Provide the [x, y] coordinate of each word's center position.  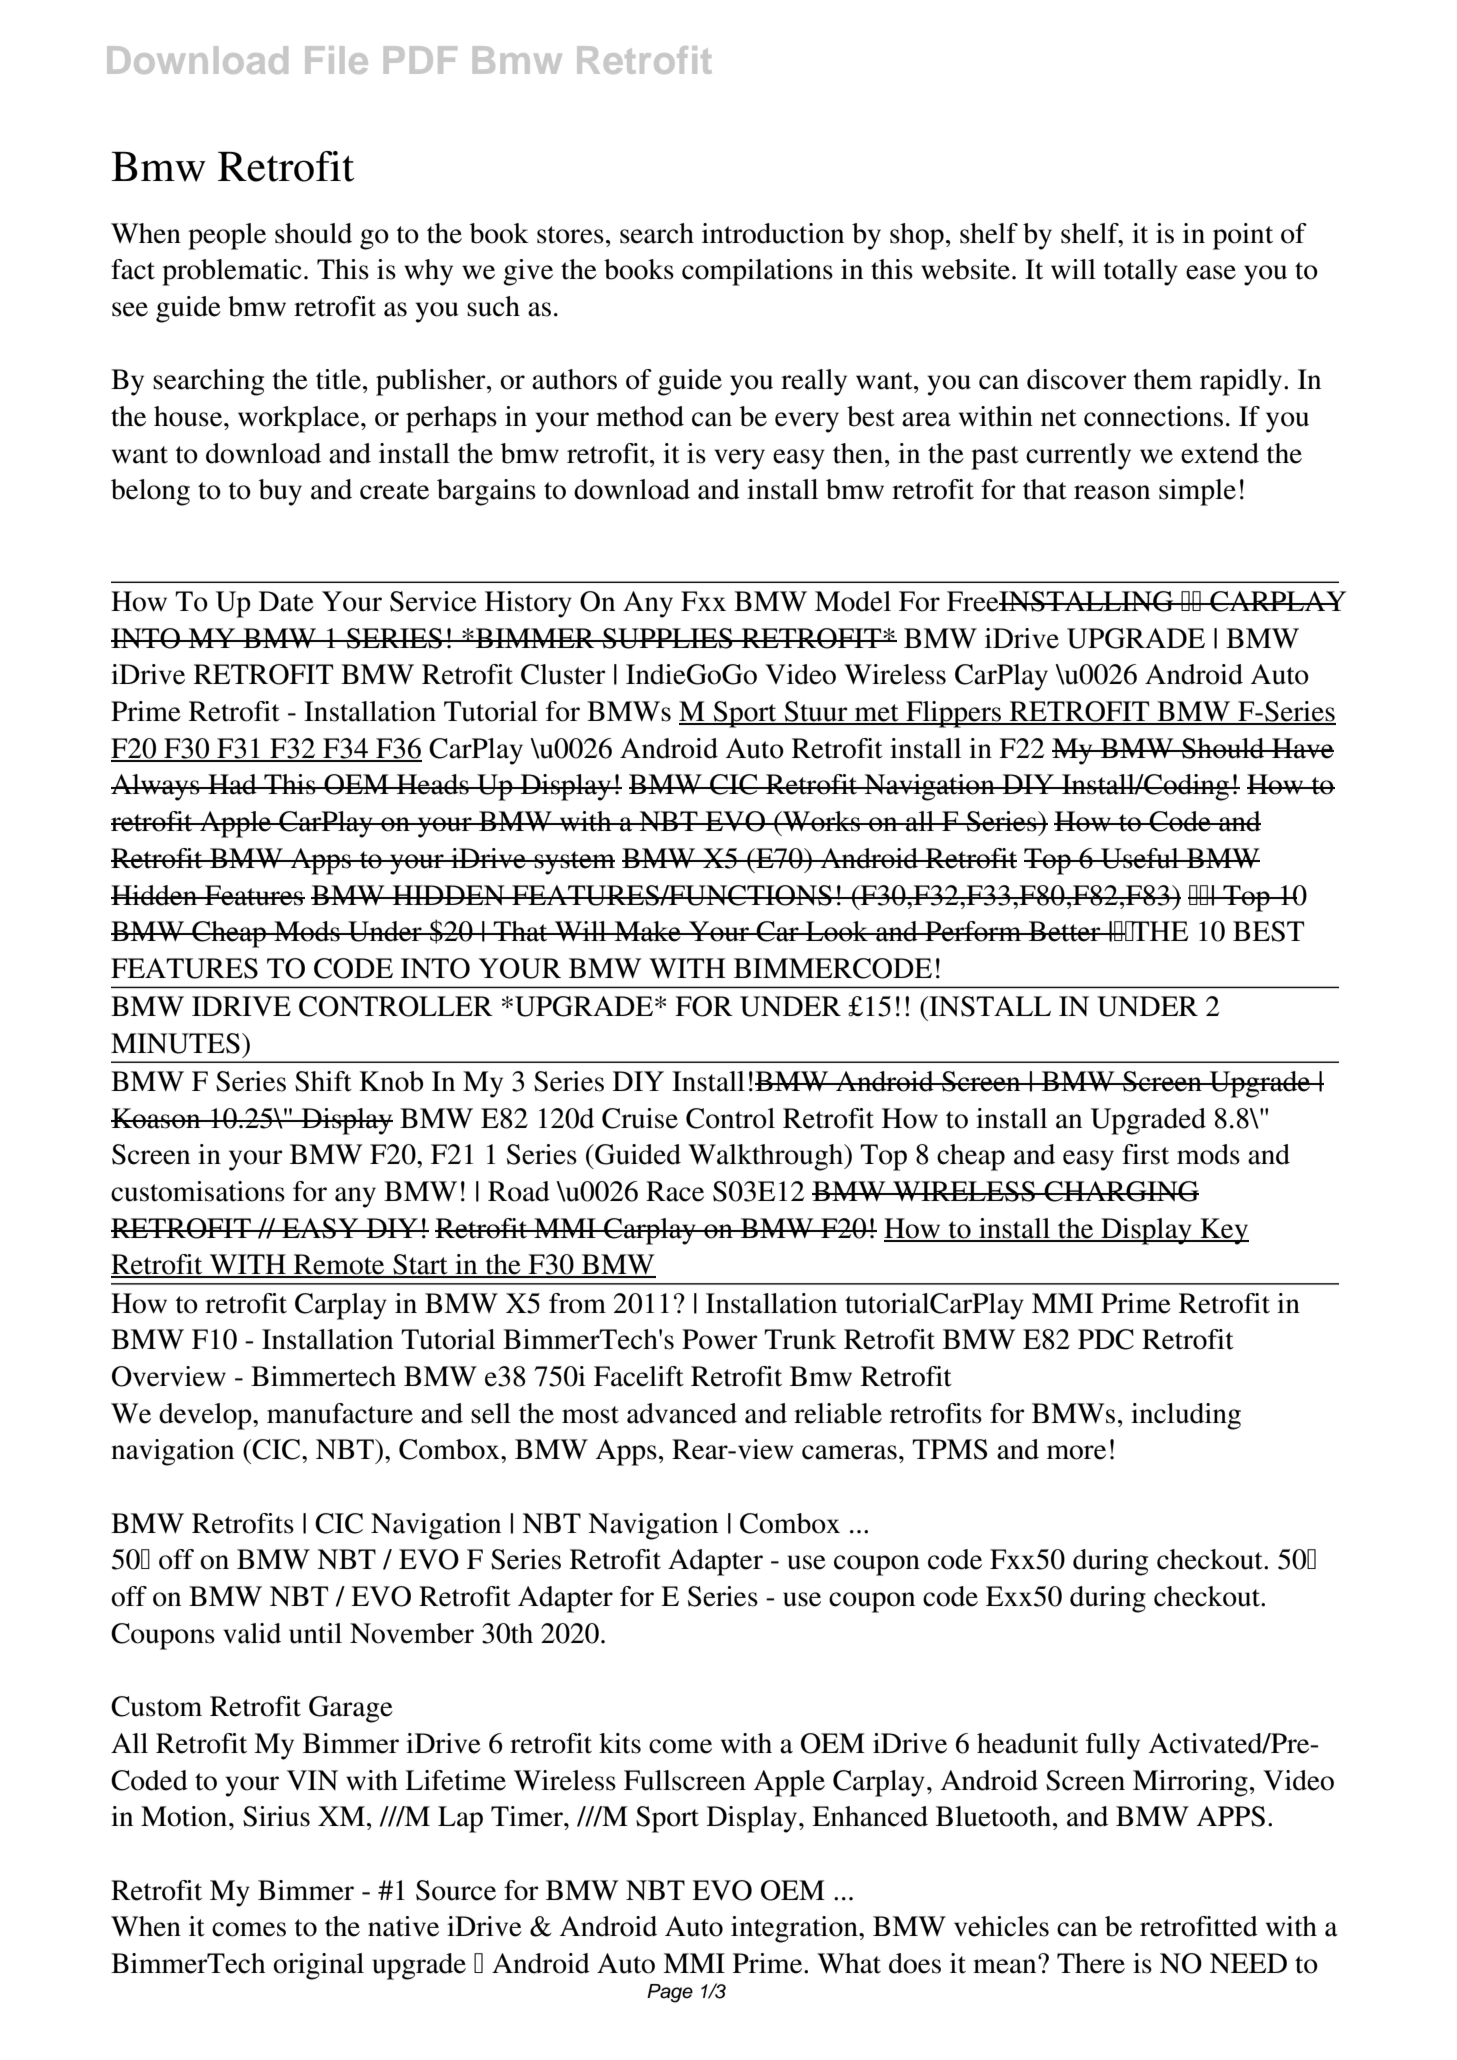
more [1076, 1452]
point [1243, 236]
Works [822, 821]
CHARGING [1121, 1191]
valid [252, 1633]
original [318, 1966]
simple [1197, 492]
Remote [339, 1265]
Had [232, 784]
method [640, 416]
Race [675, 1191]
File [336, 60]
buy [280, 492]
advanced [682, 1413]
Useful [1140, 858]
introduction [773, 233]
